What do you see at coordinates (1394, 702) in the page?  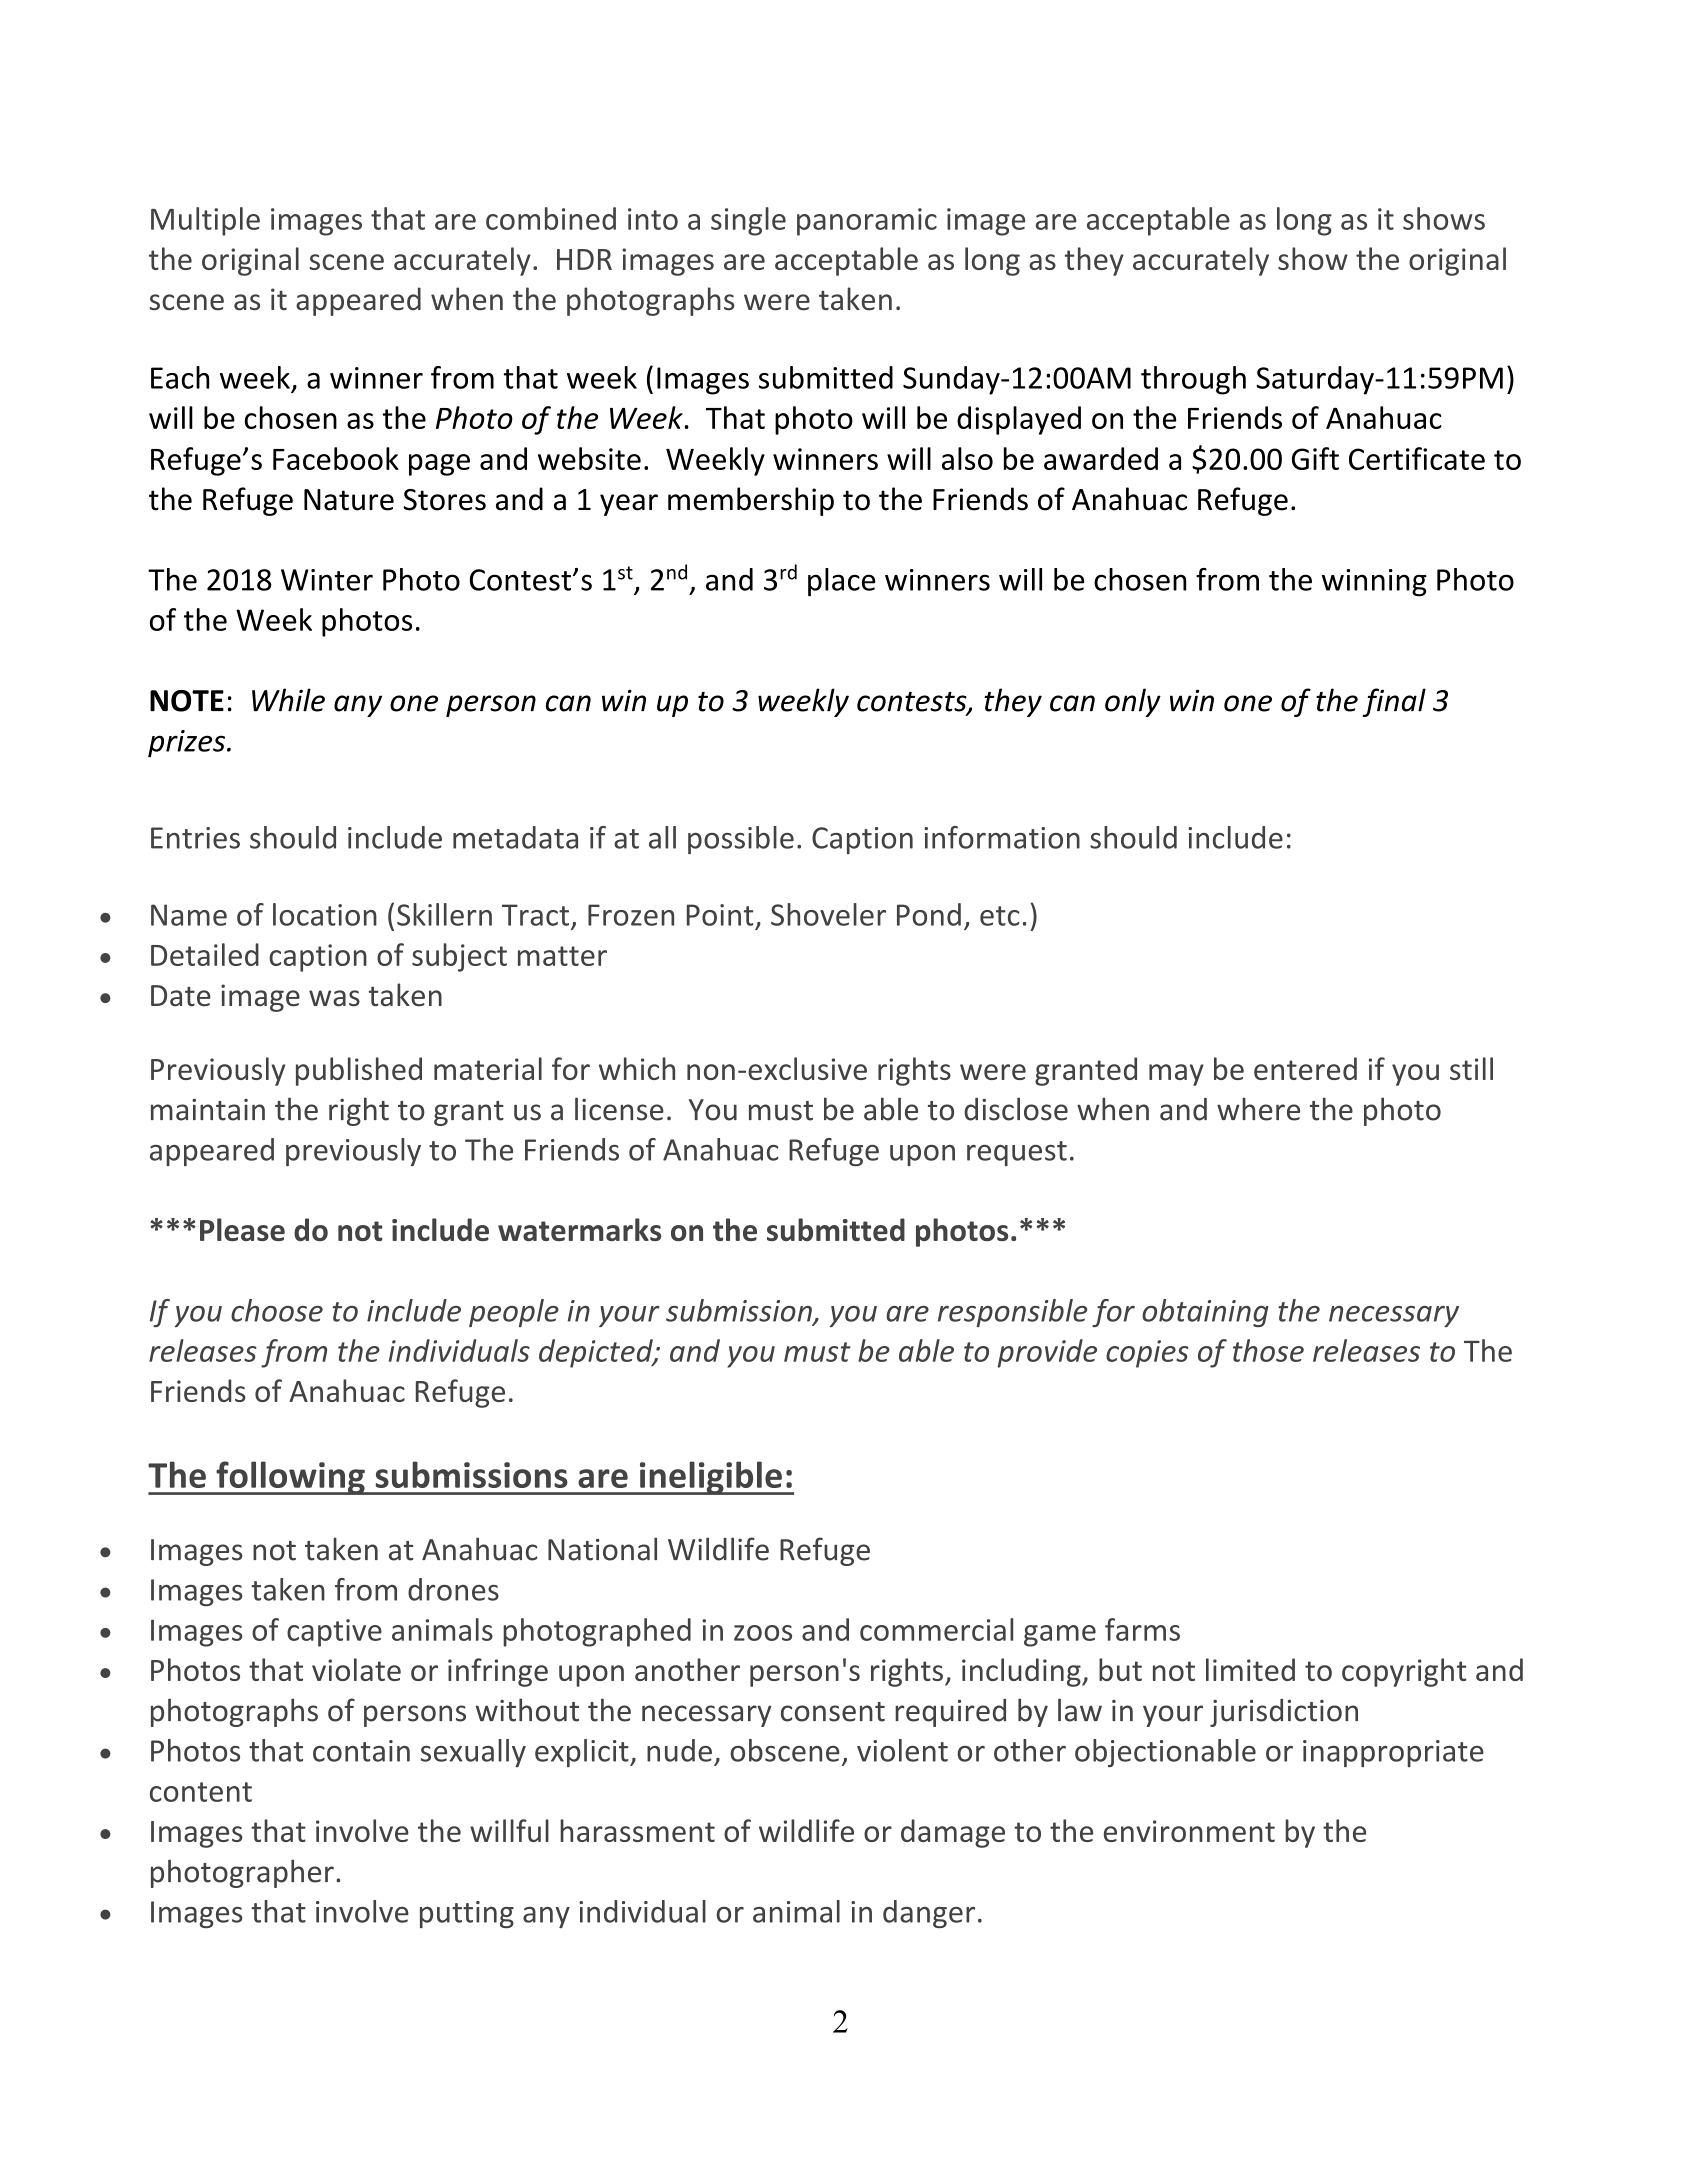 I see `final` at bounding box center [1394, 702].
